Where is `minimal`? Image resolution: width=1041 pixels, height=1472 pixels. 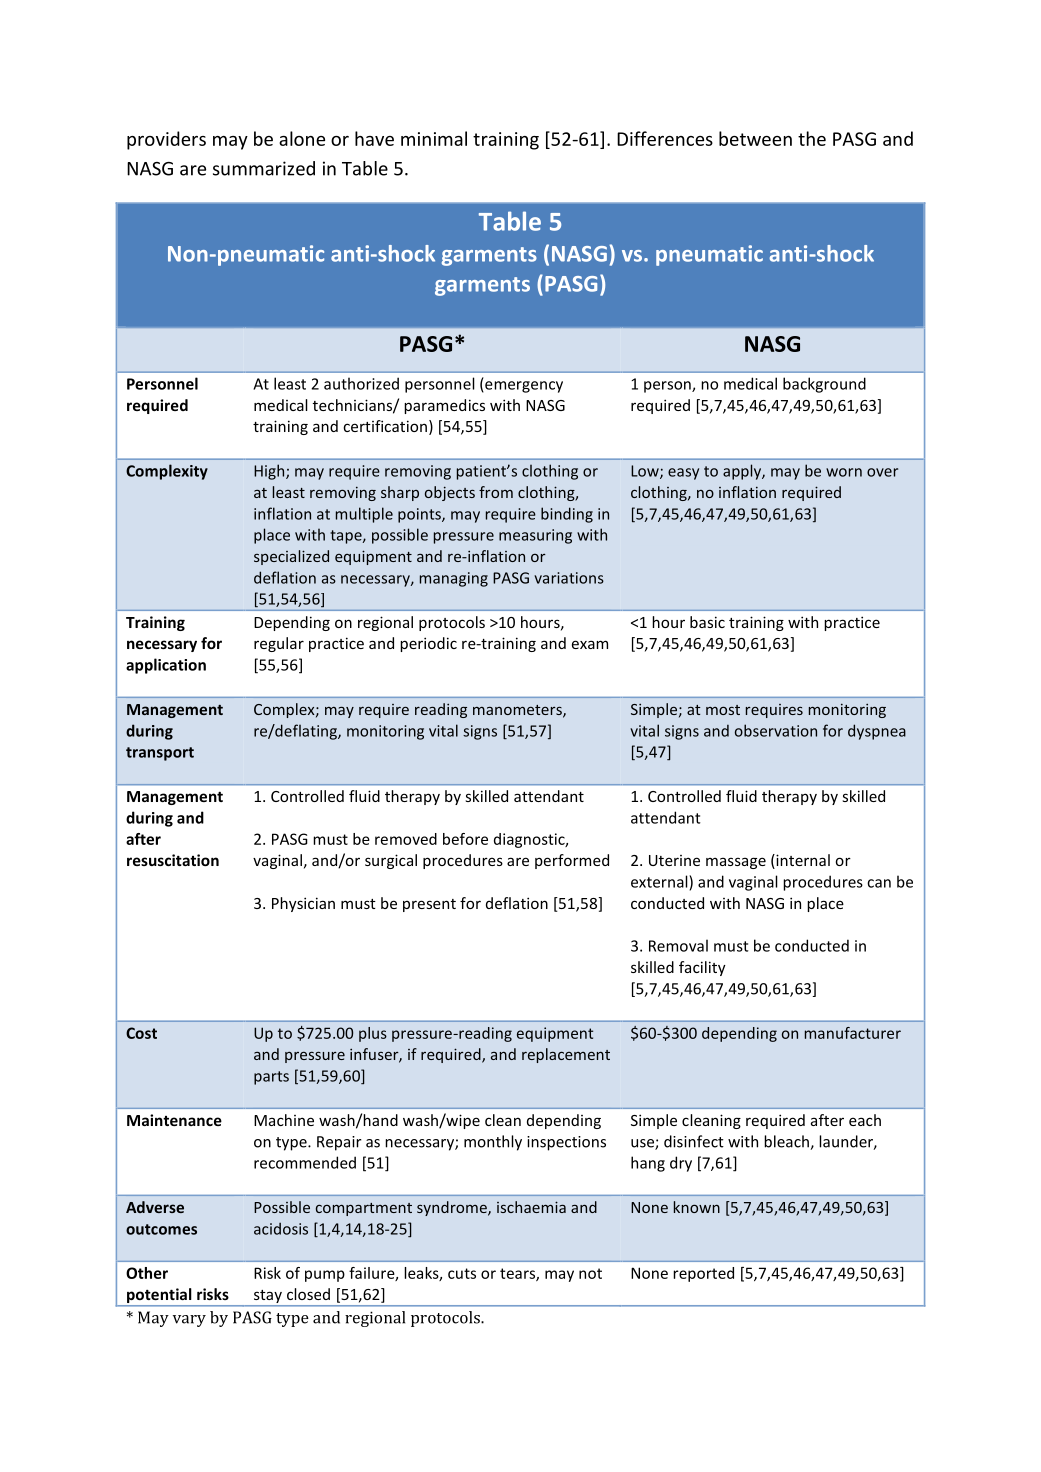
minimal is located at coordinates (434, 138).
